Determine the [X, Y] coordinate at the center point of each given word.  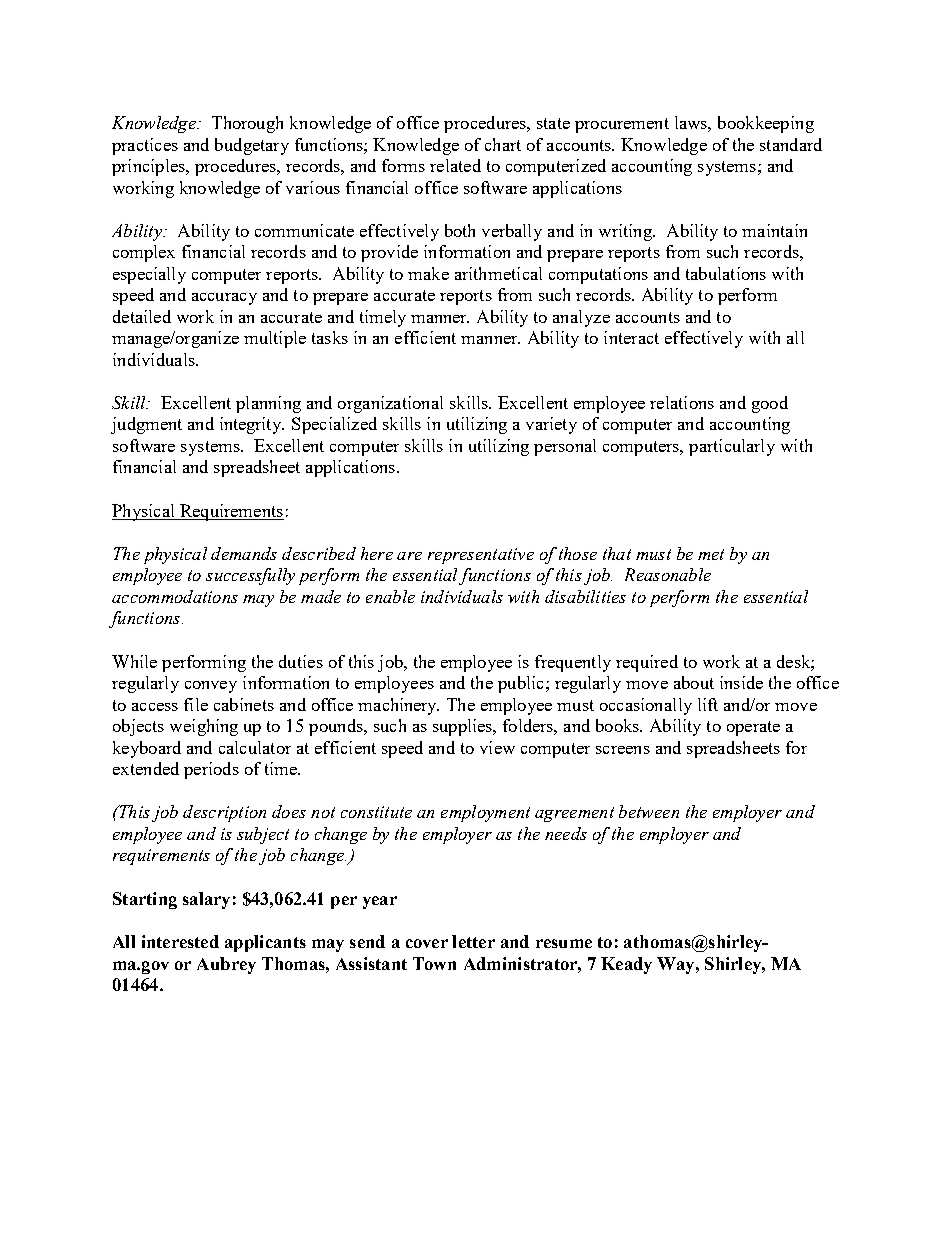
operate [753, 728]
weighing [204, 727]
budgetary [252, 146]
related [455, 165]
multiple [275, 339]
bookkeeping [766, 124]
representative [481, 556]
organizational [390, 404]
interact [631, 337]
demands [244, 553]
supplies [464, 727]
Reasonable [668, 574]
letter [473, 941]
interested [180, 941]
